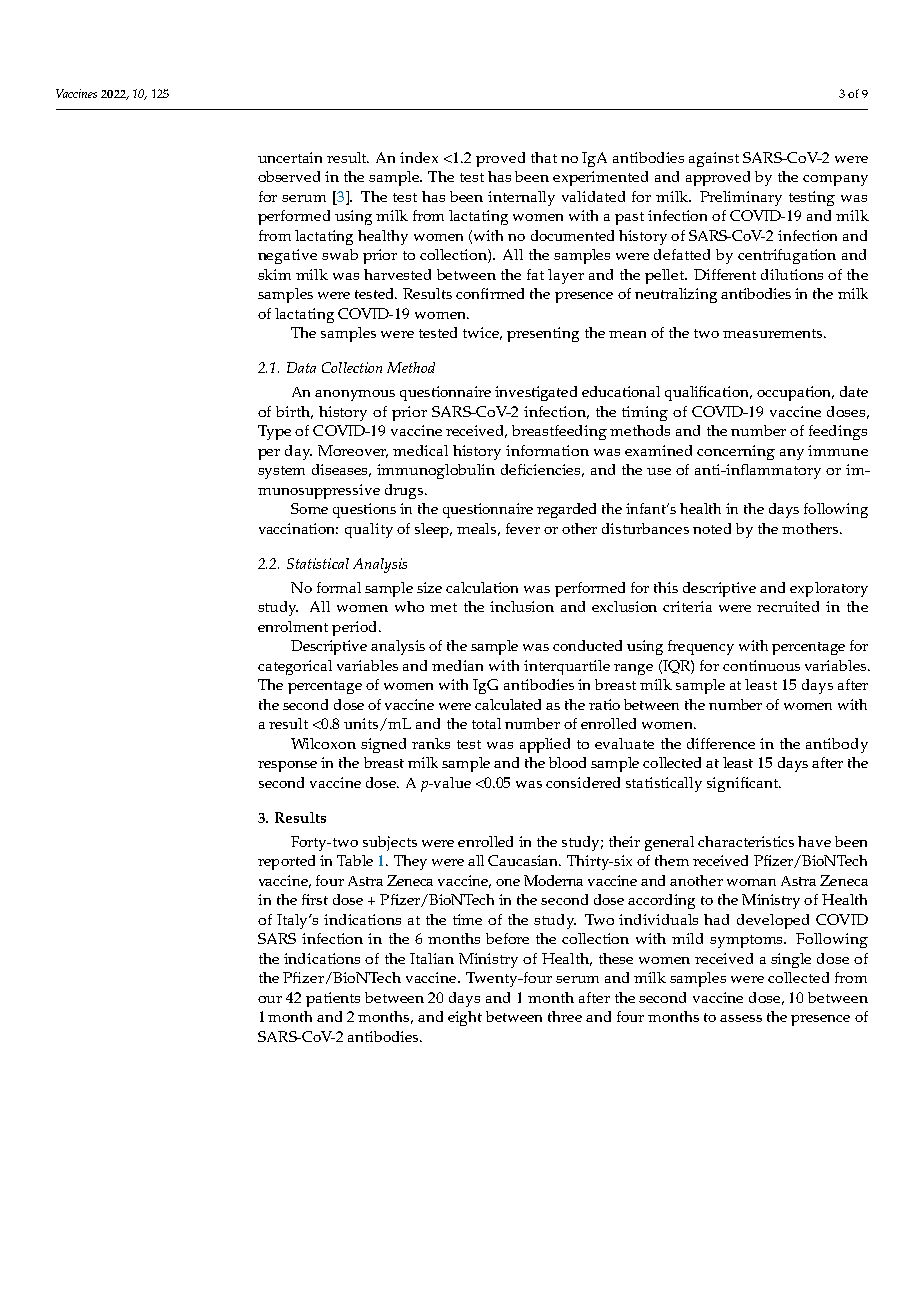  Describe the element at coordinates (339, 587) in the image. I see `formal` at that location.
